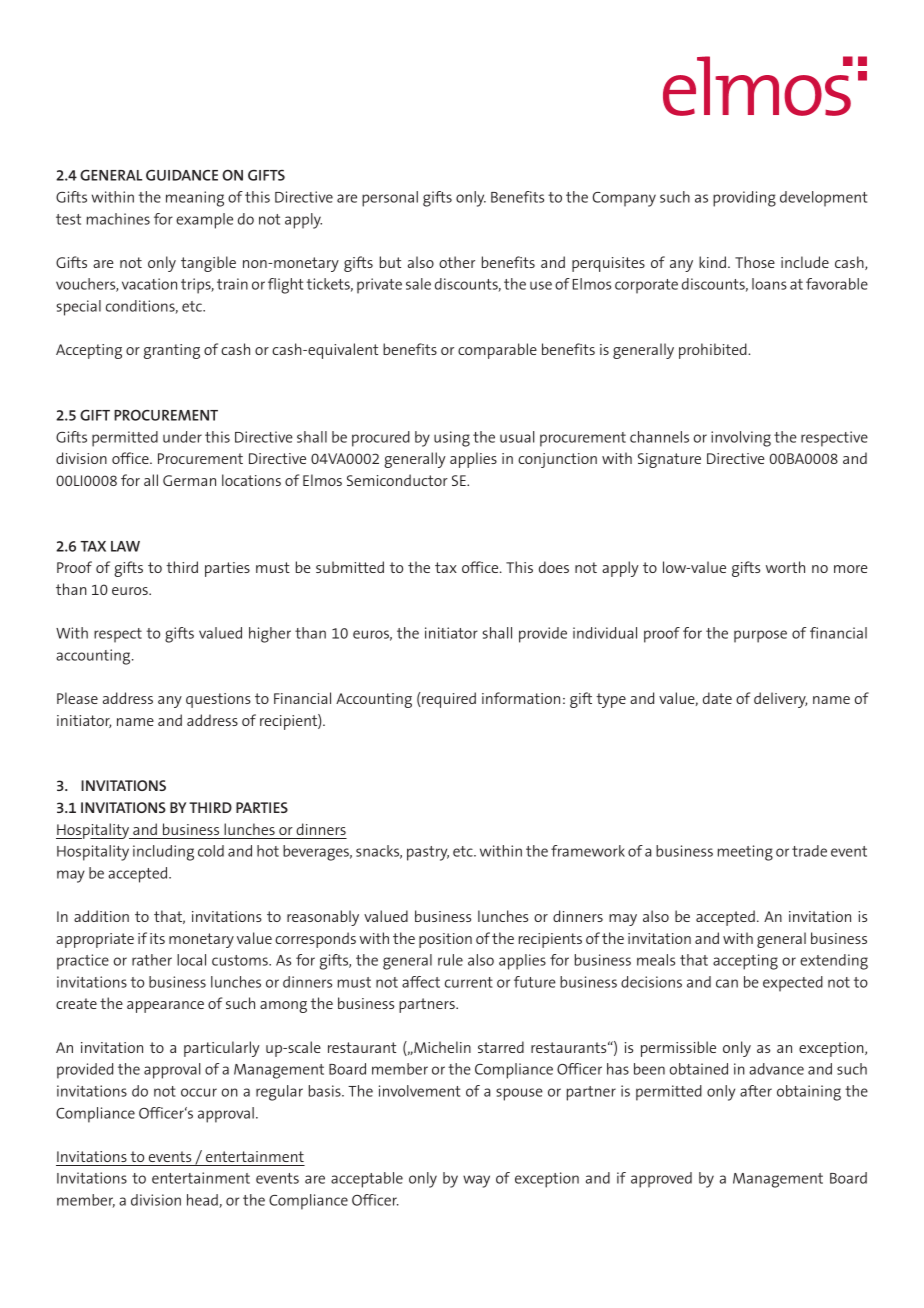  Describe the element at coordinates (785, 567) in the image. I see `worth` at that location.
